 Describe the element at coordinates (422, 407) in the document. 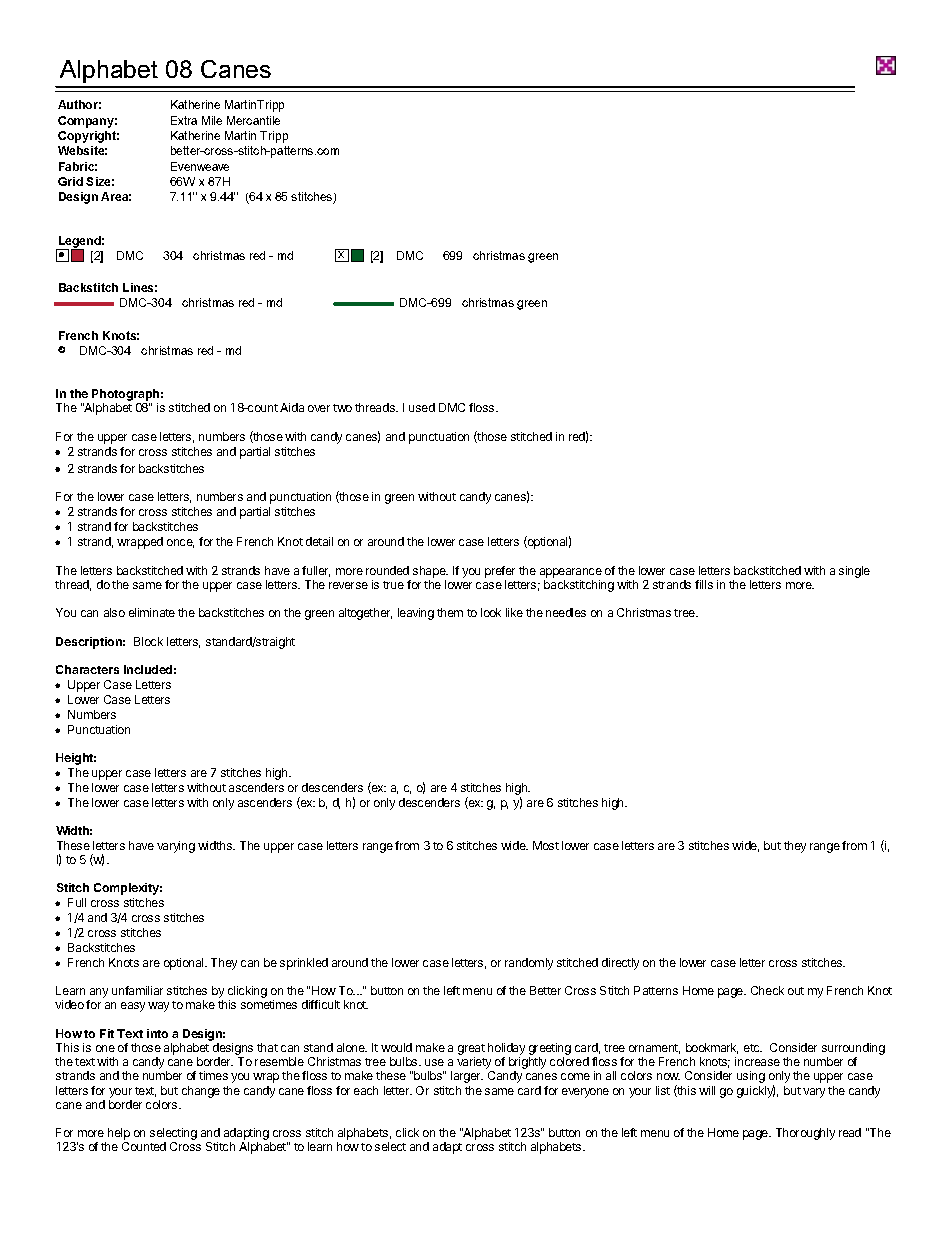

I see `used` at that location.
